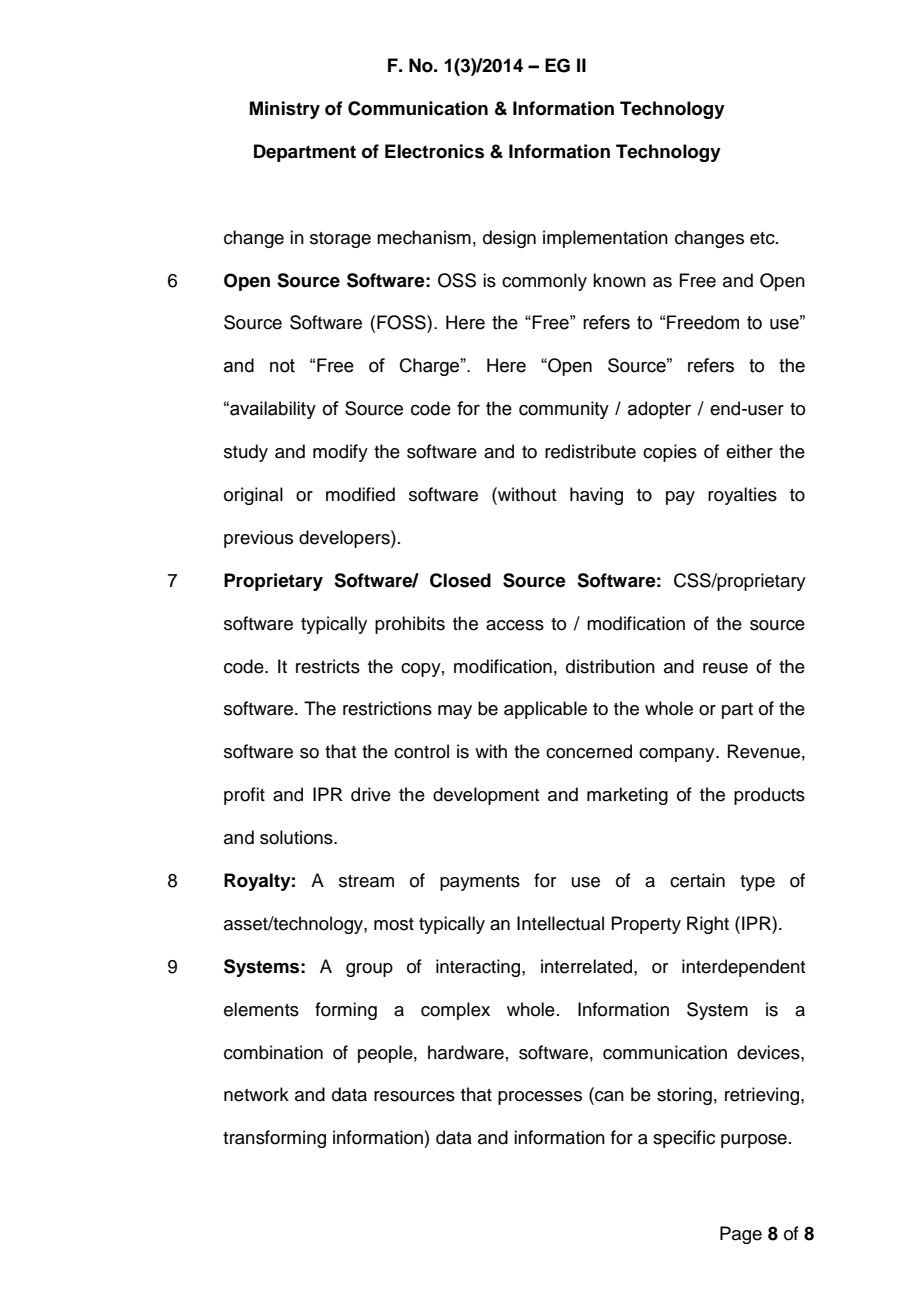 The height and width of the document is (1308, 924). Describe the element at coordinates (434, 151) in the document. I see `Electronics` at that location.
